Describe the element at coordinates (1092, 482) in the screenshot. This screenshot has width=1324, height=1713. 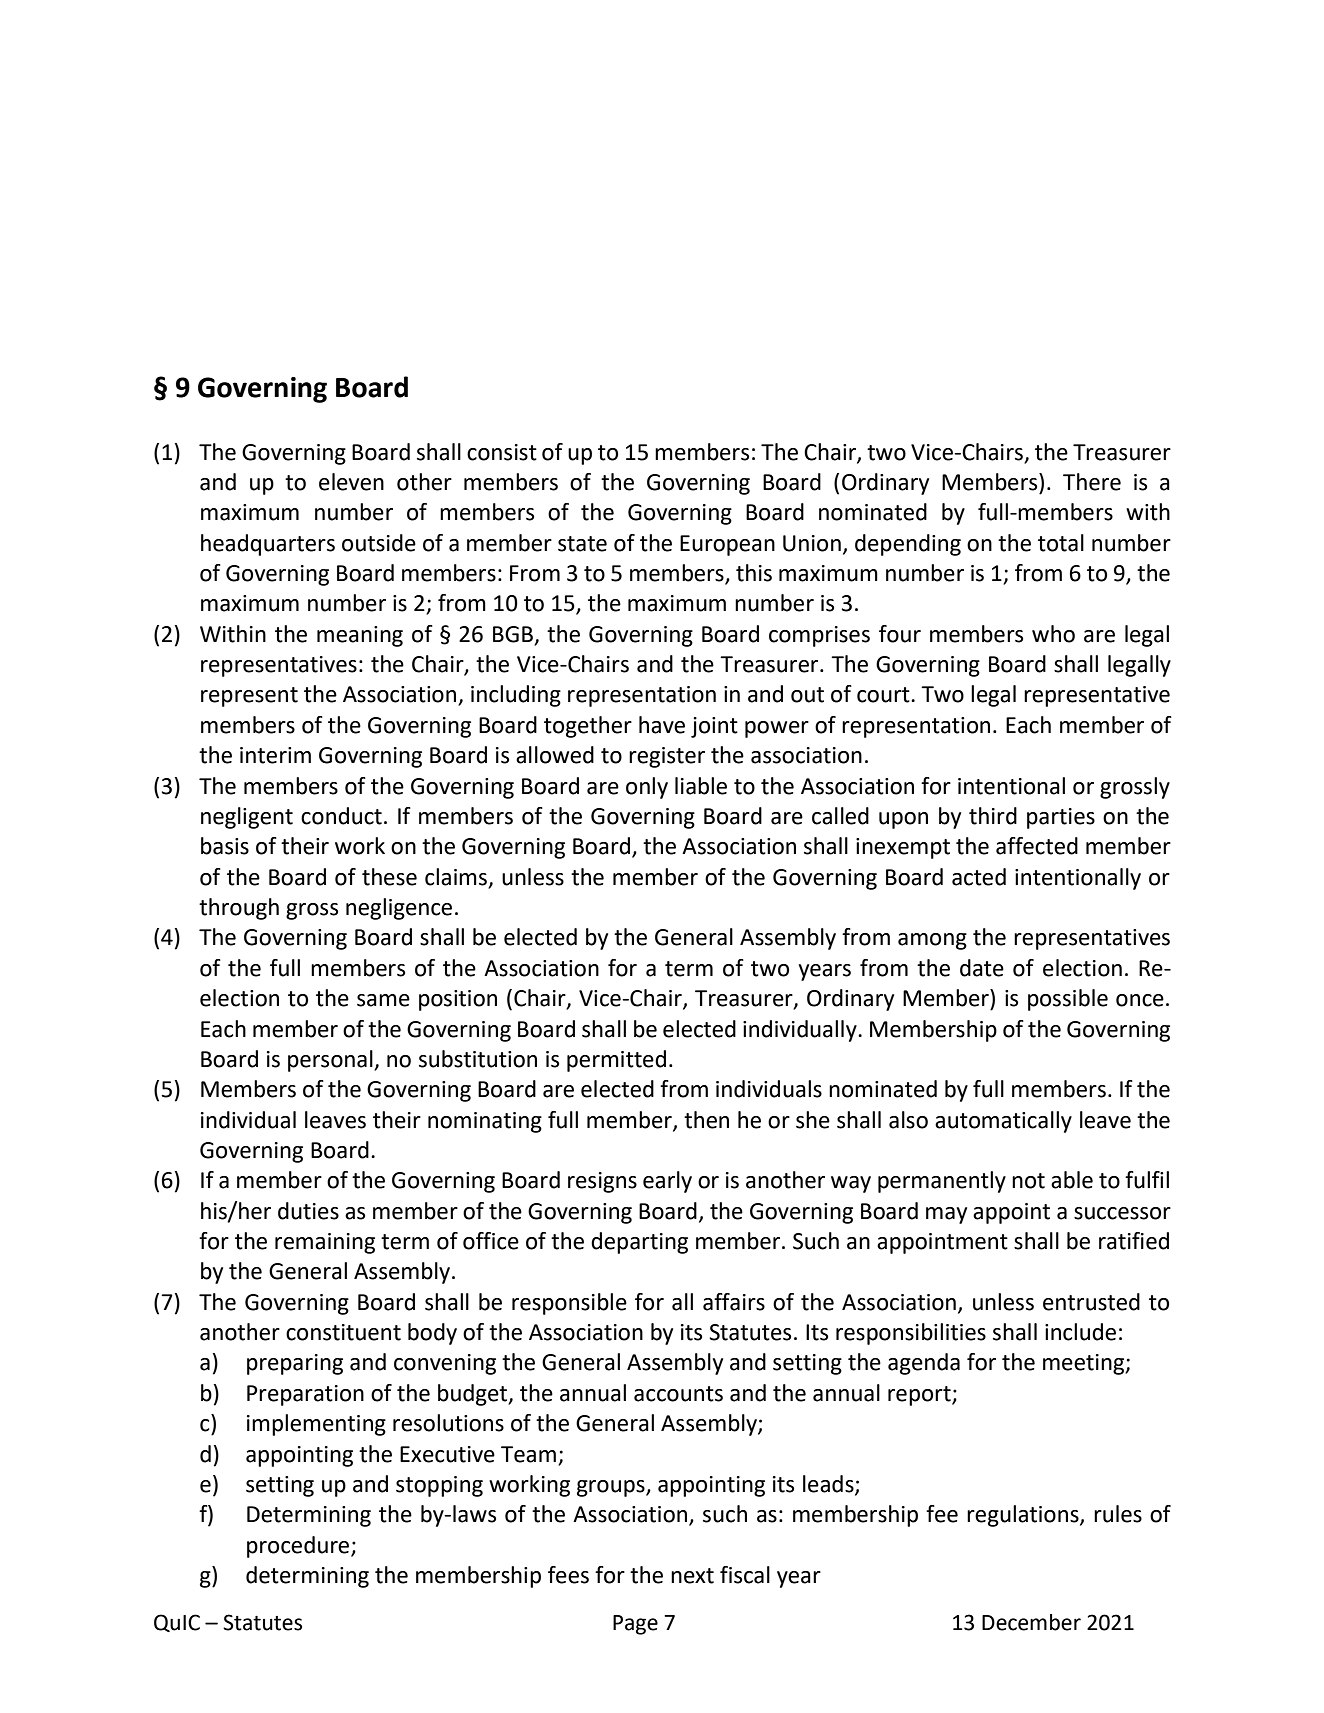
I see `There` at that location.
